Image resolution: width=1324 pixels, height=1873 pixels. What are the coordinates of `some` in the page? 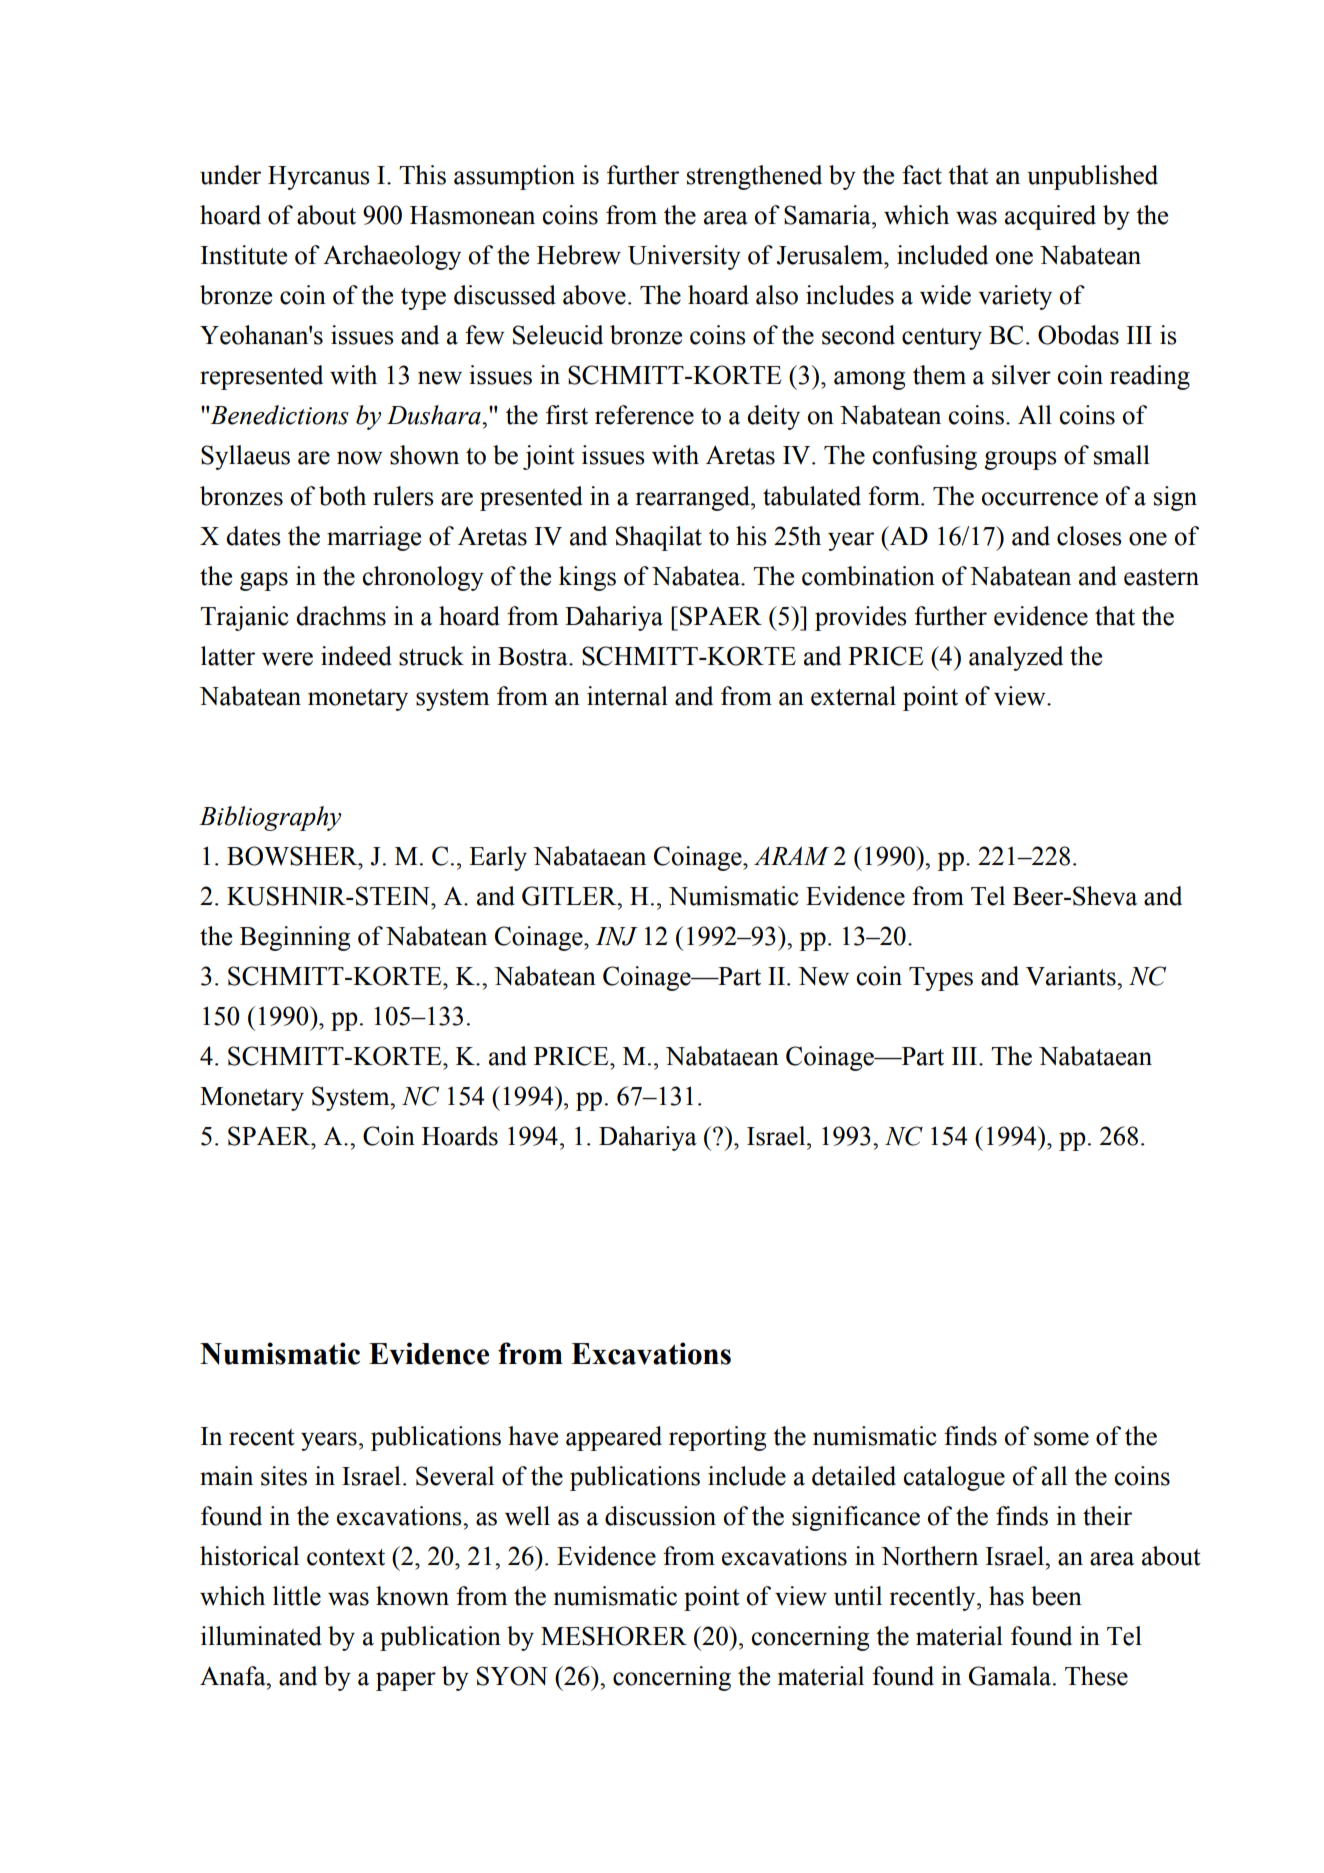 It's located at (1061, 1439).
